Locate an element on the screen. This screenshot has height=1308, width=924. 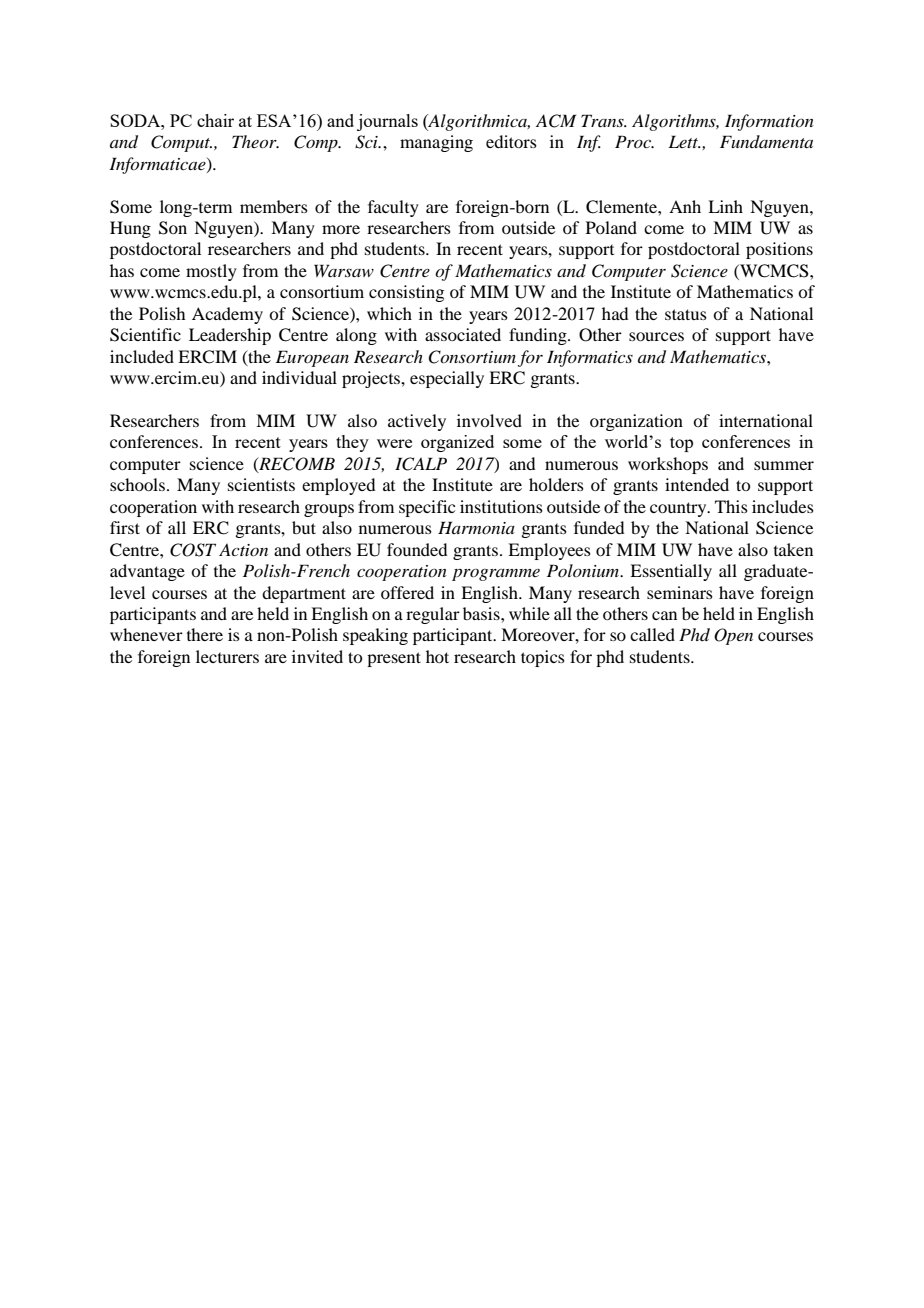
positions is located at coordinates (779, 250).
